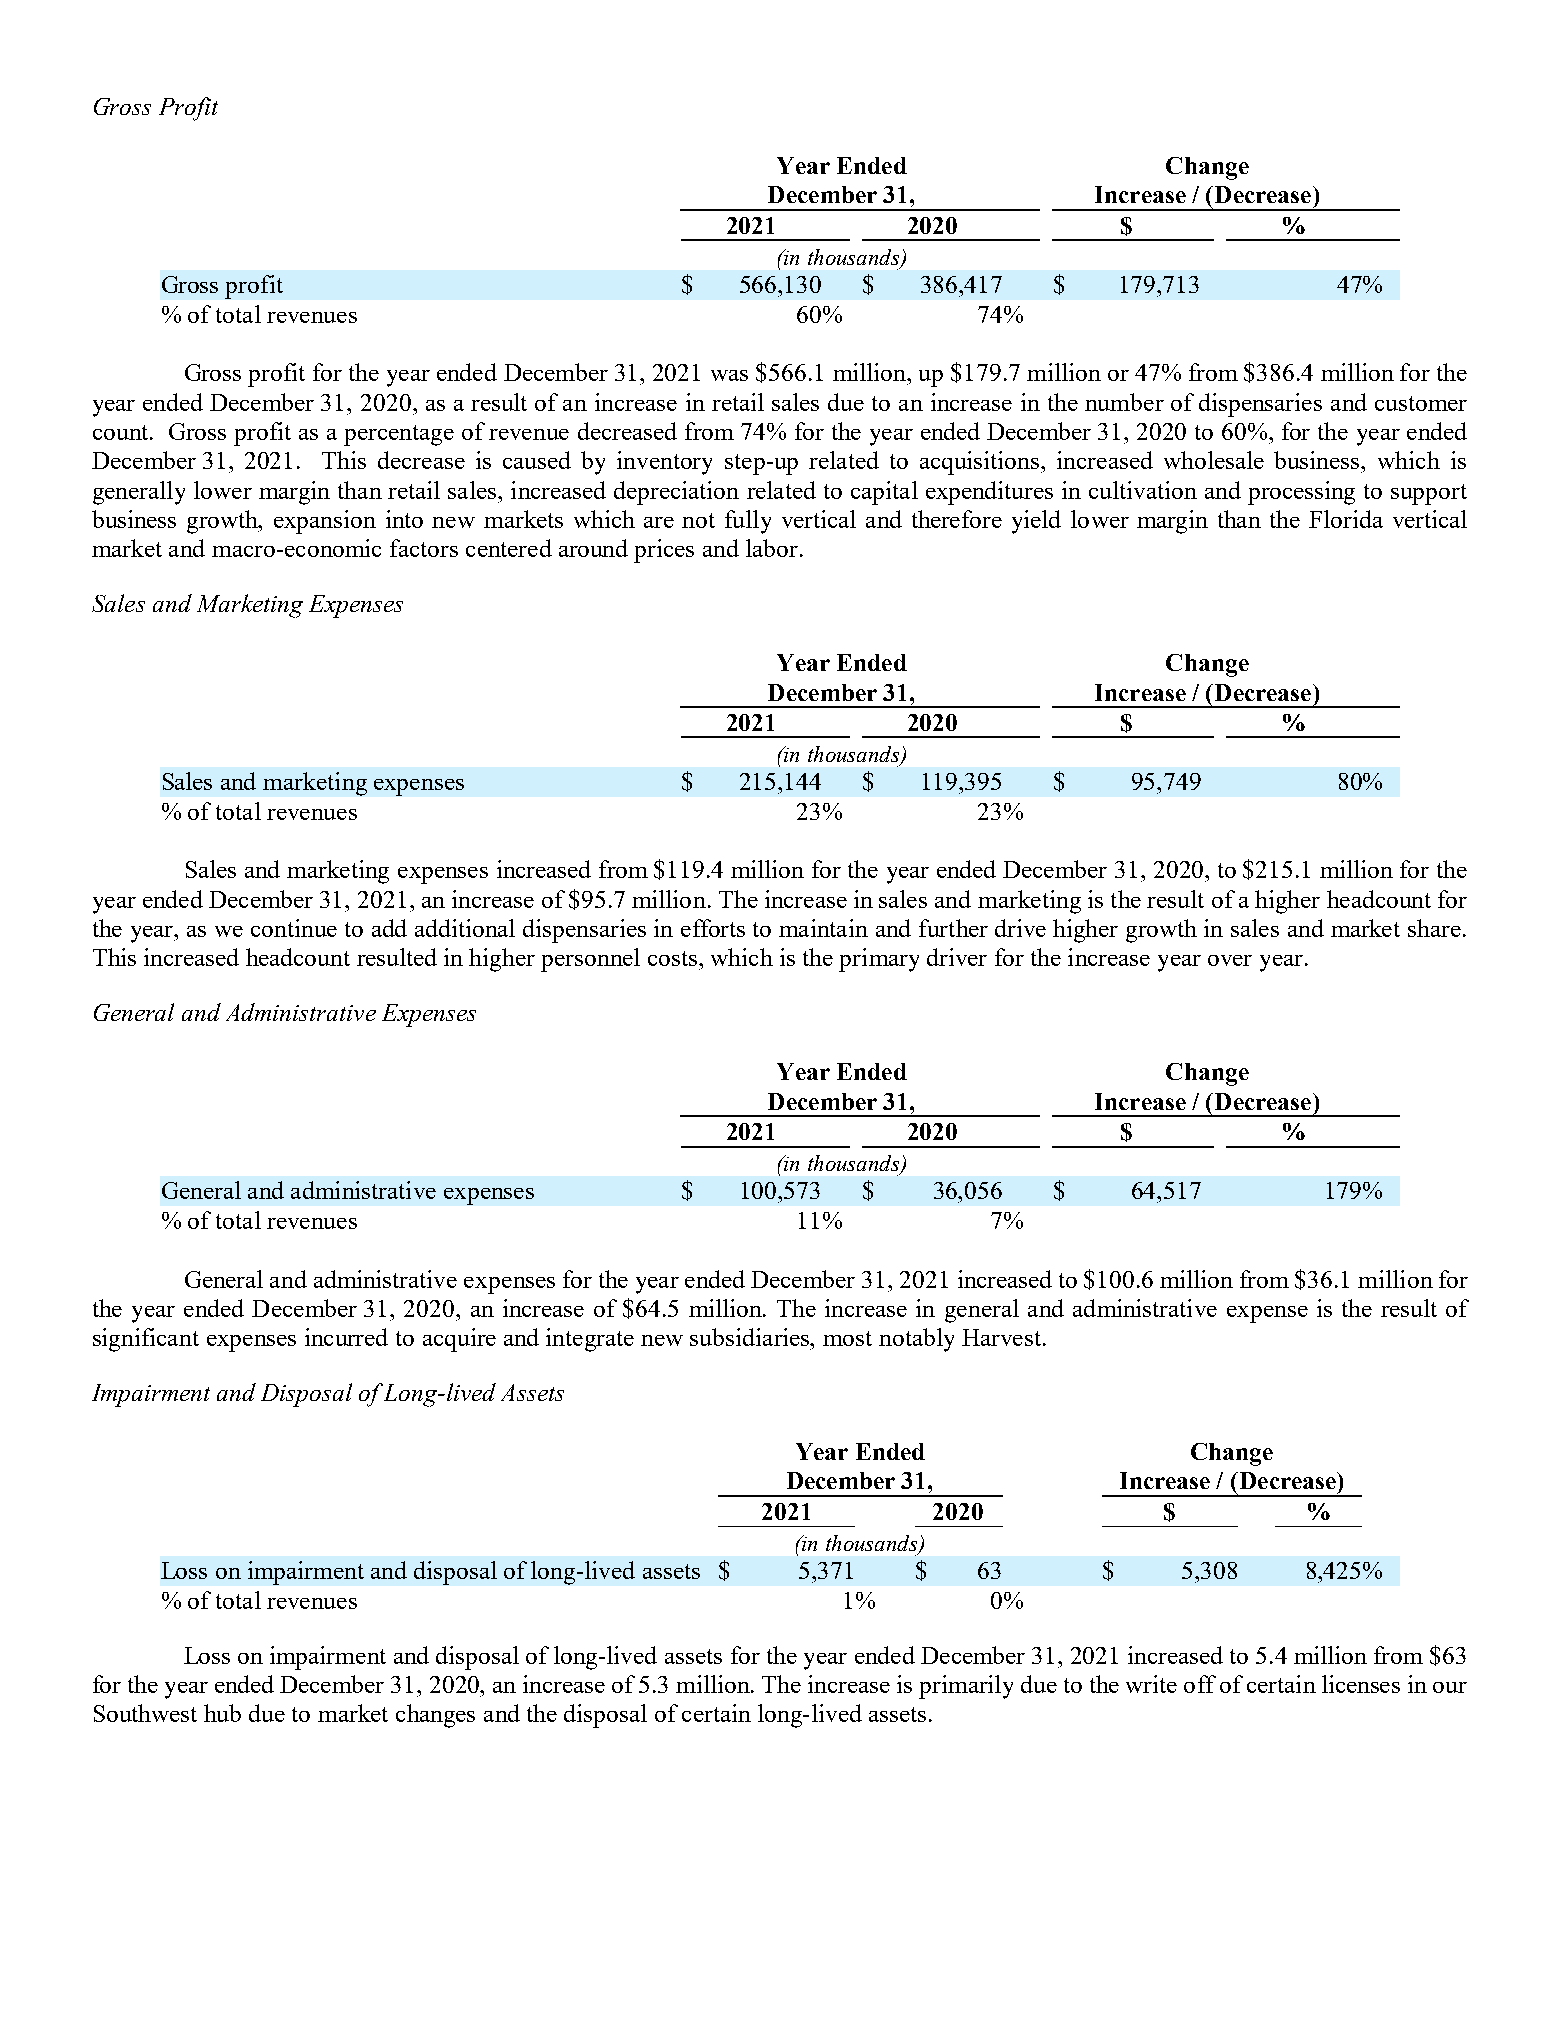 This screenshot has width=1560, height=2019. Describe the element at coordinates (1214, 460) in the screenshot. I see `wholesale` at that location.
